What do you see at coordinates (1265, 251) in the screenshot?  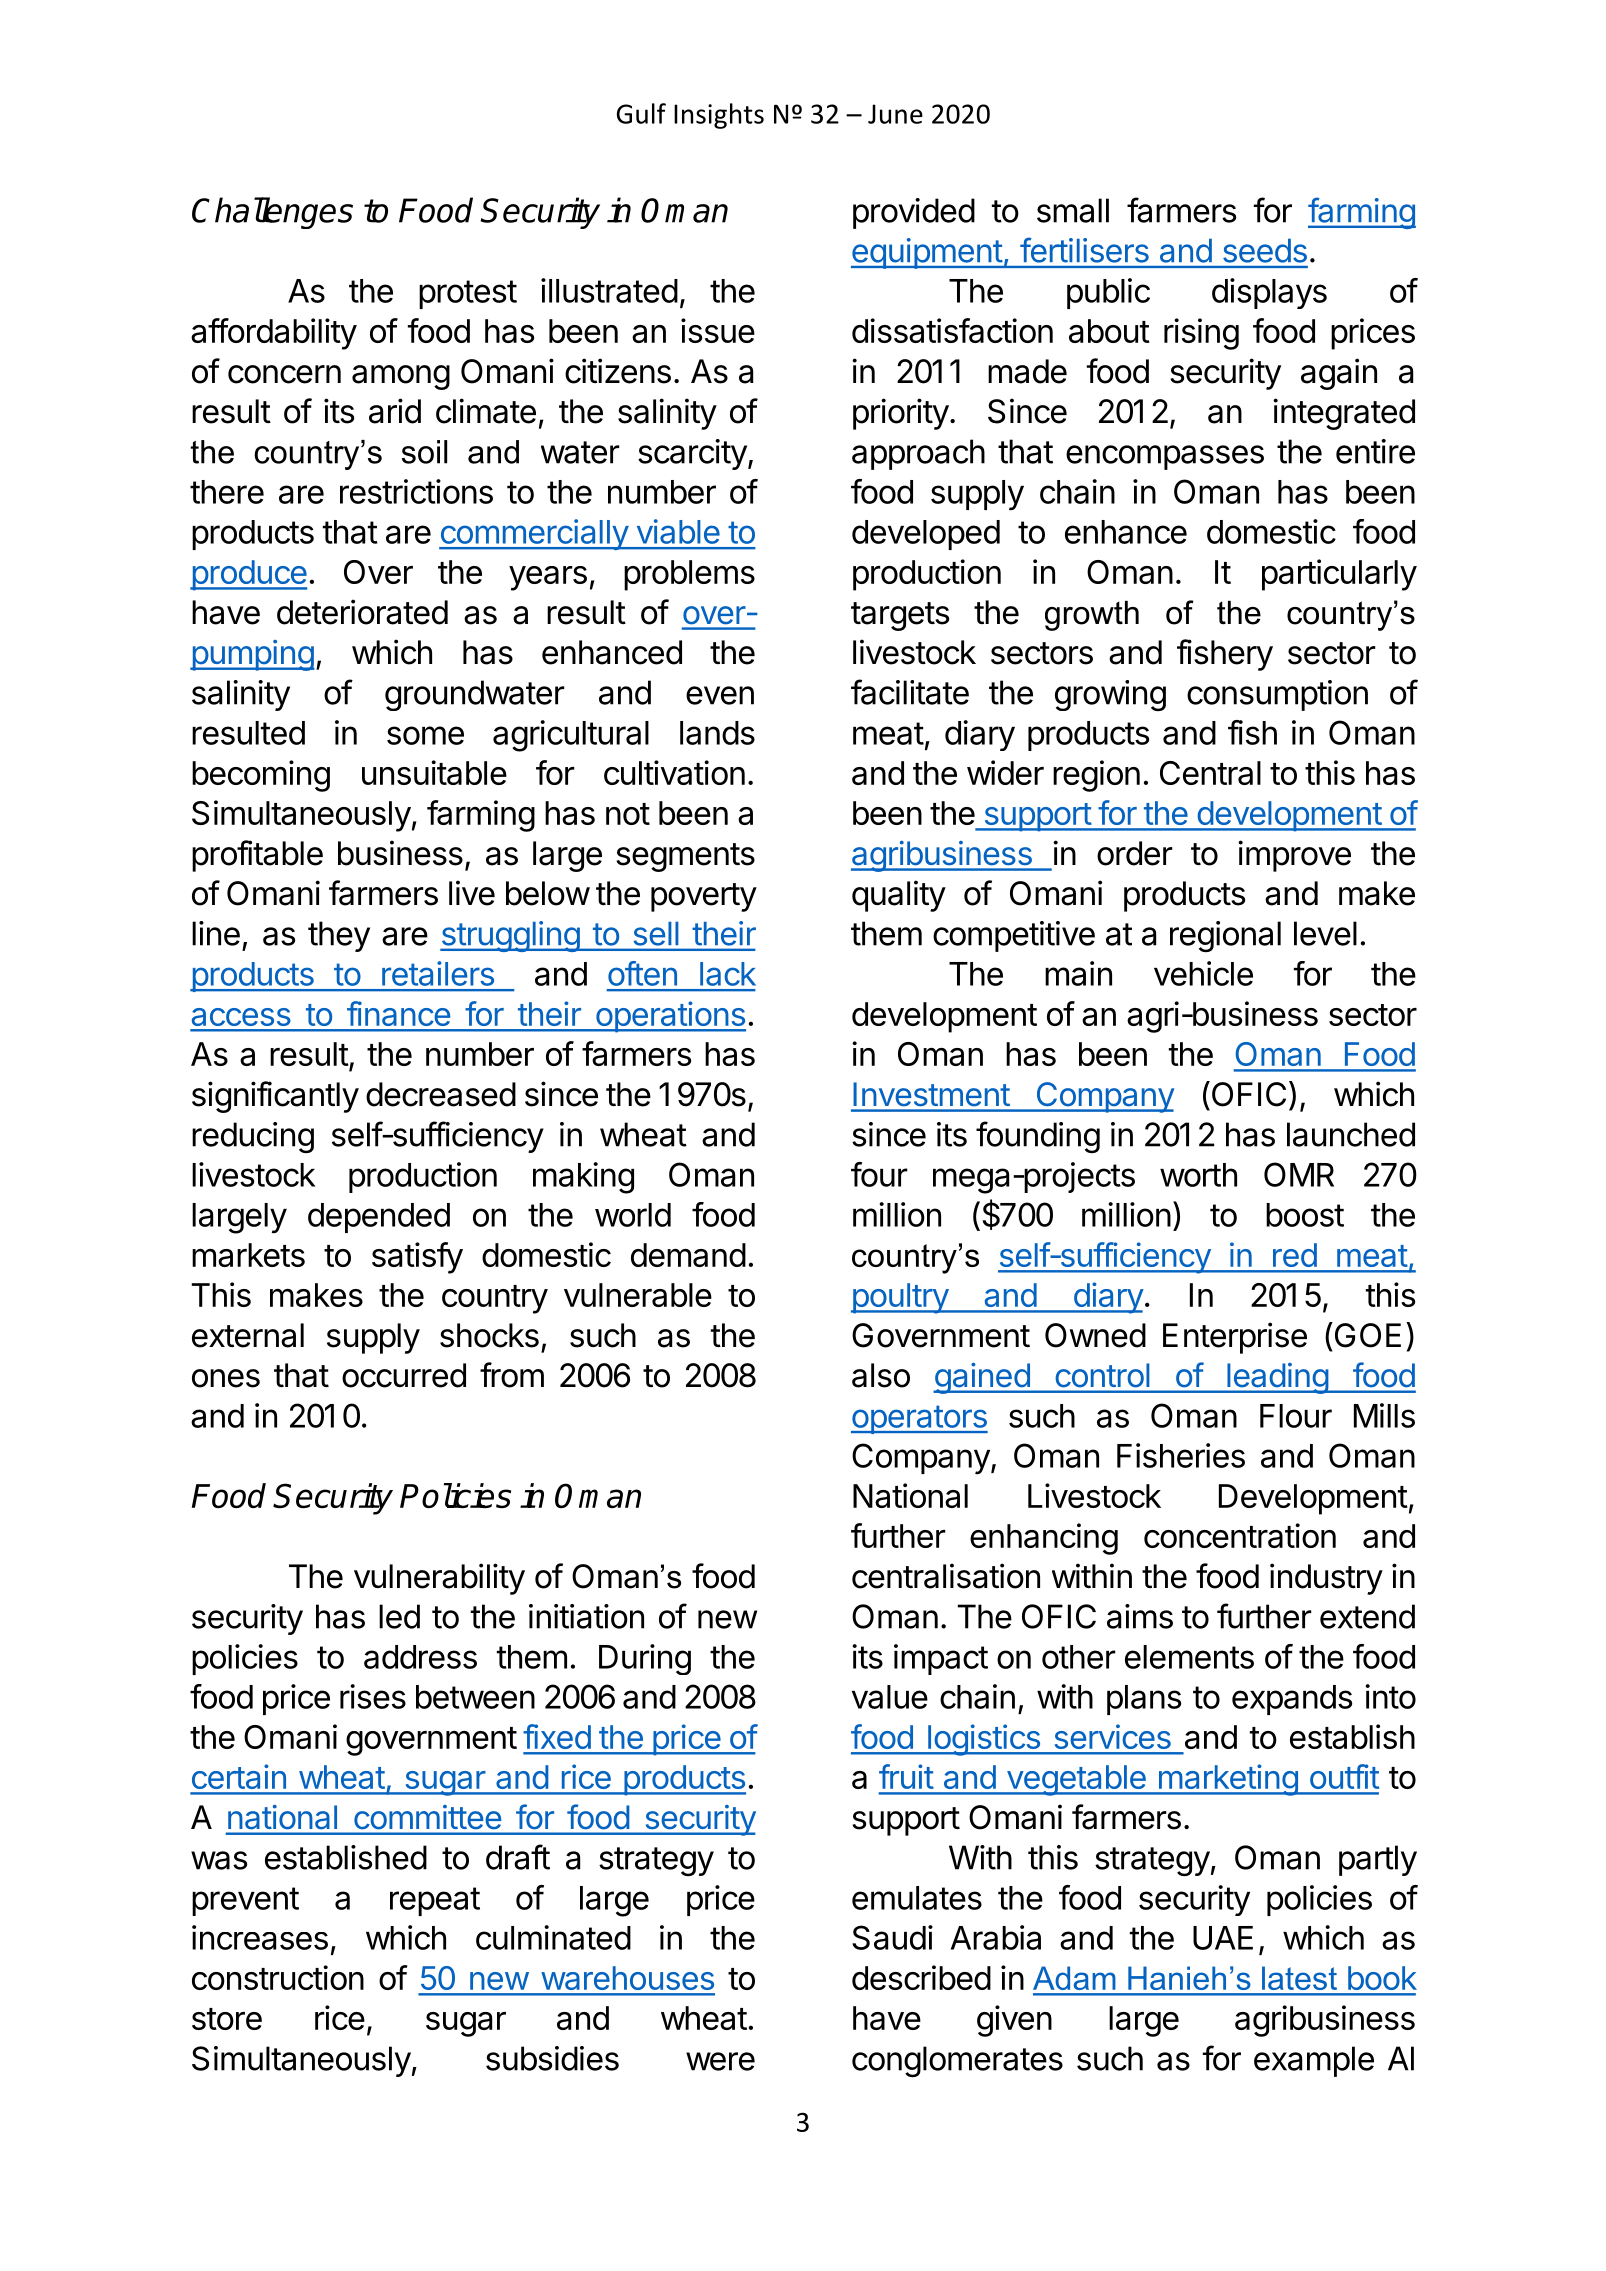 I see `seeds` at bounding box center [1265, 251].
